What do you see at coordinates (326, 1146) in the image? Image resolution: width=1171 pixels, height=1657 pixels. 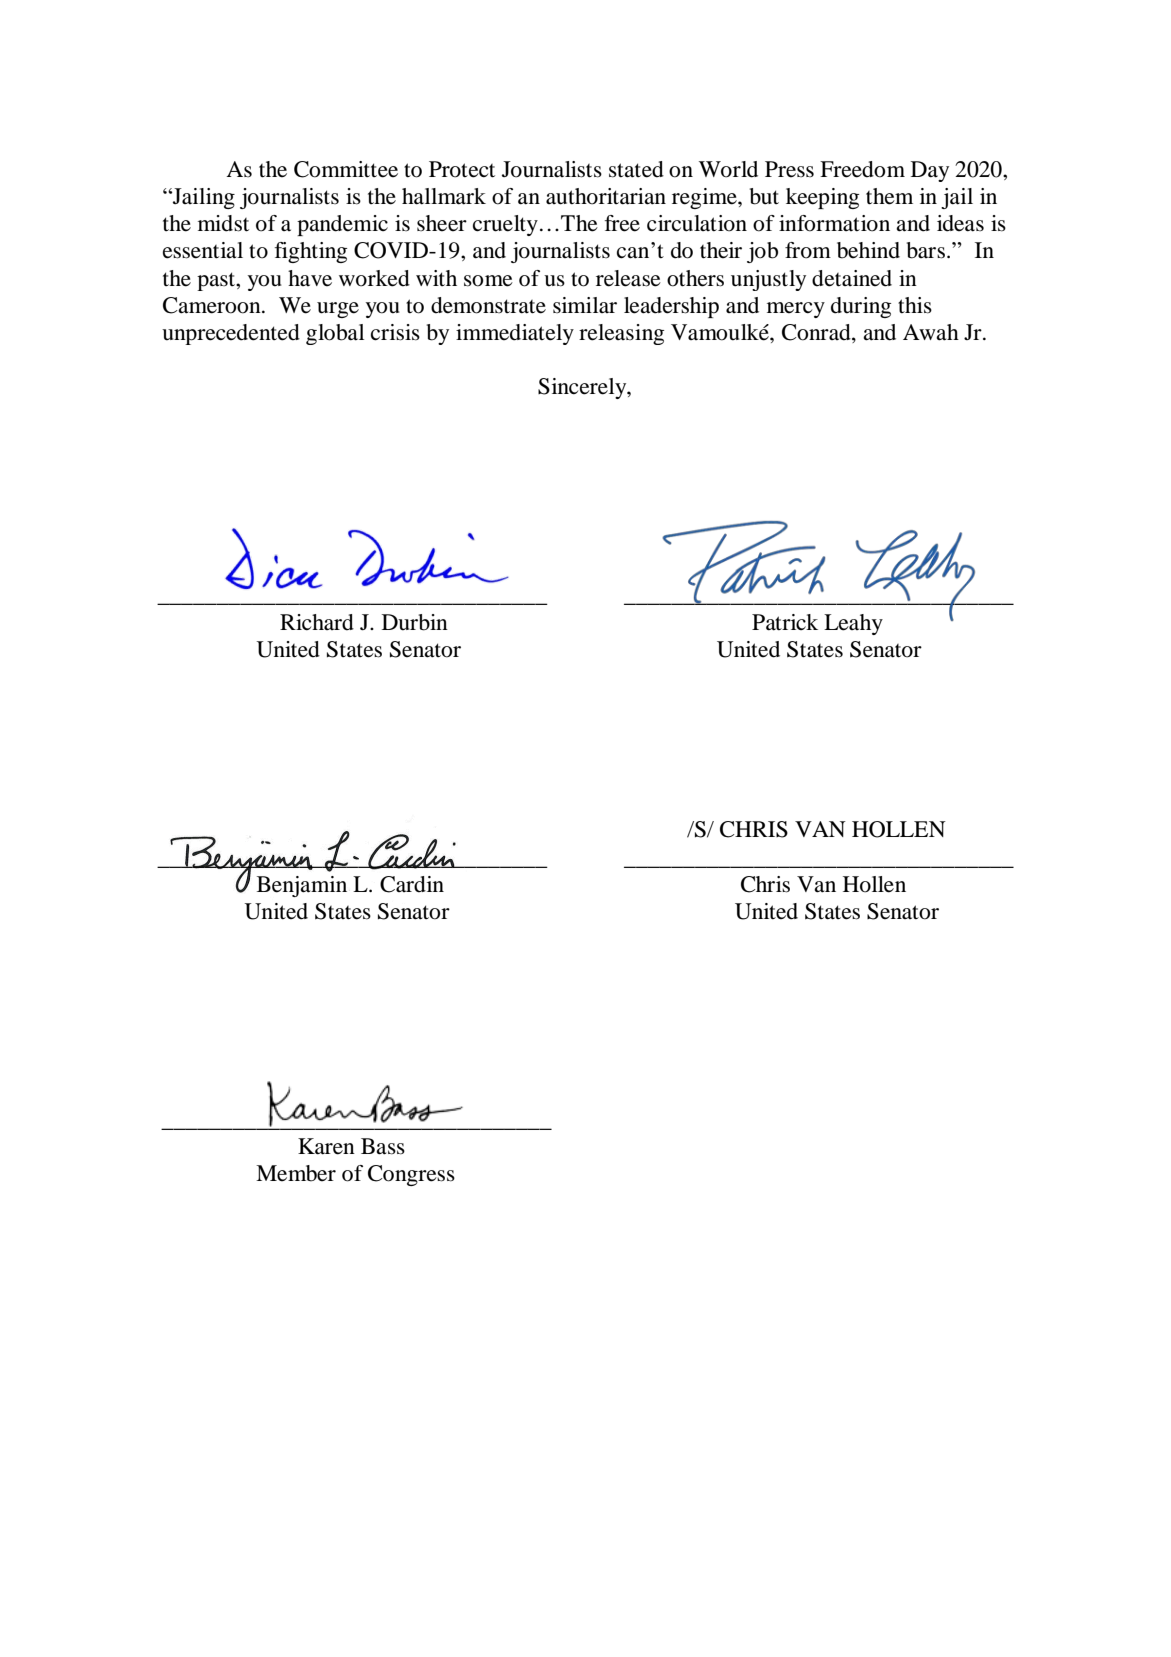 I see `Karen` at bounding box center [326, 1146].
